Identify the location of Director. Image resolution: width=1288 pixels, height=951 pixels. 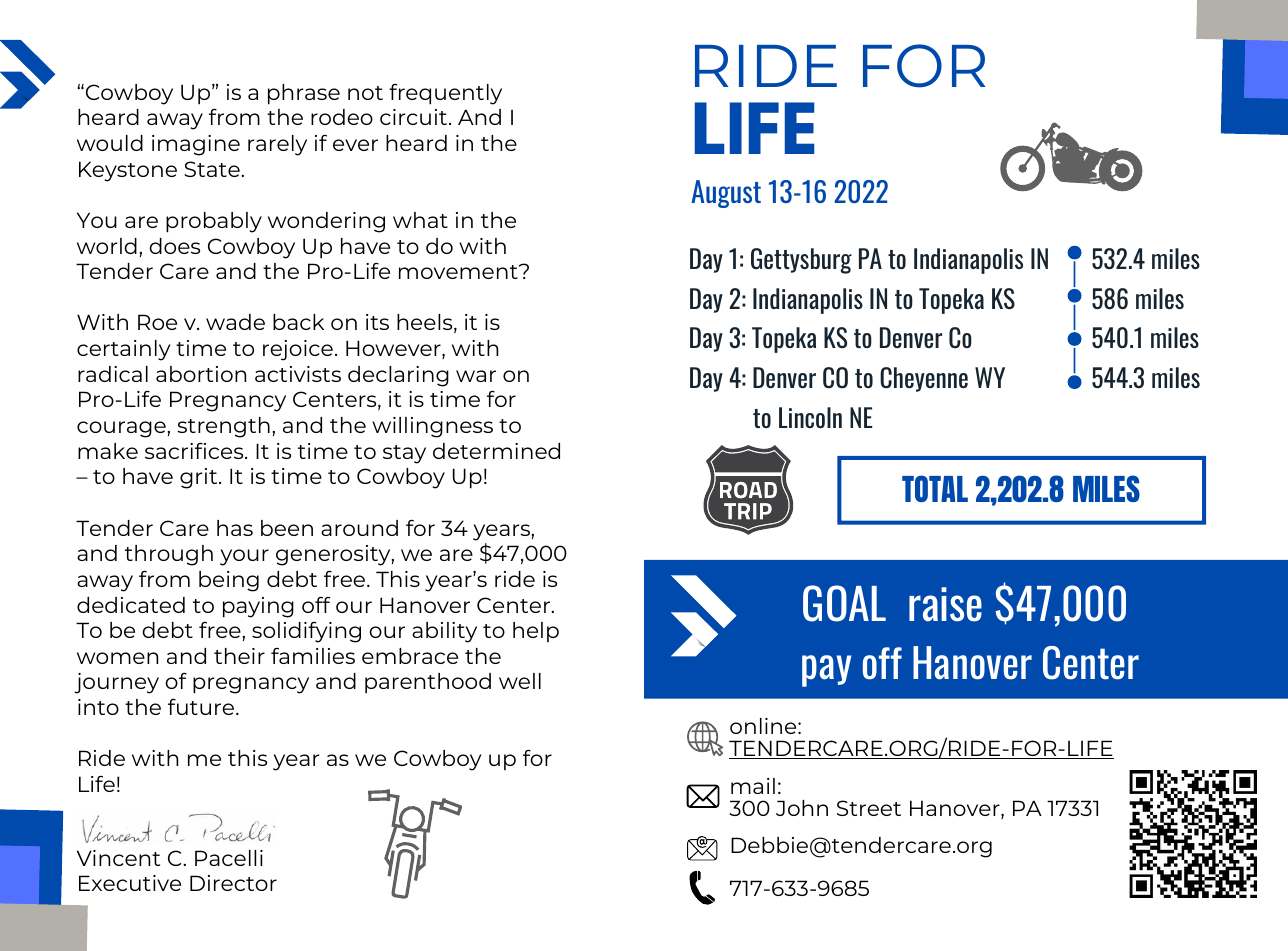
(233, 883).
